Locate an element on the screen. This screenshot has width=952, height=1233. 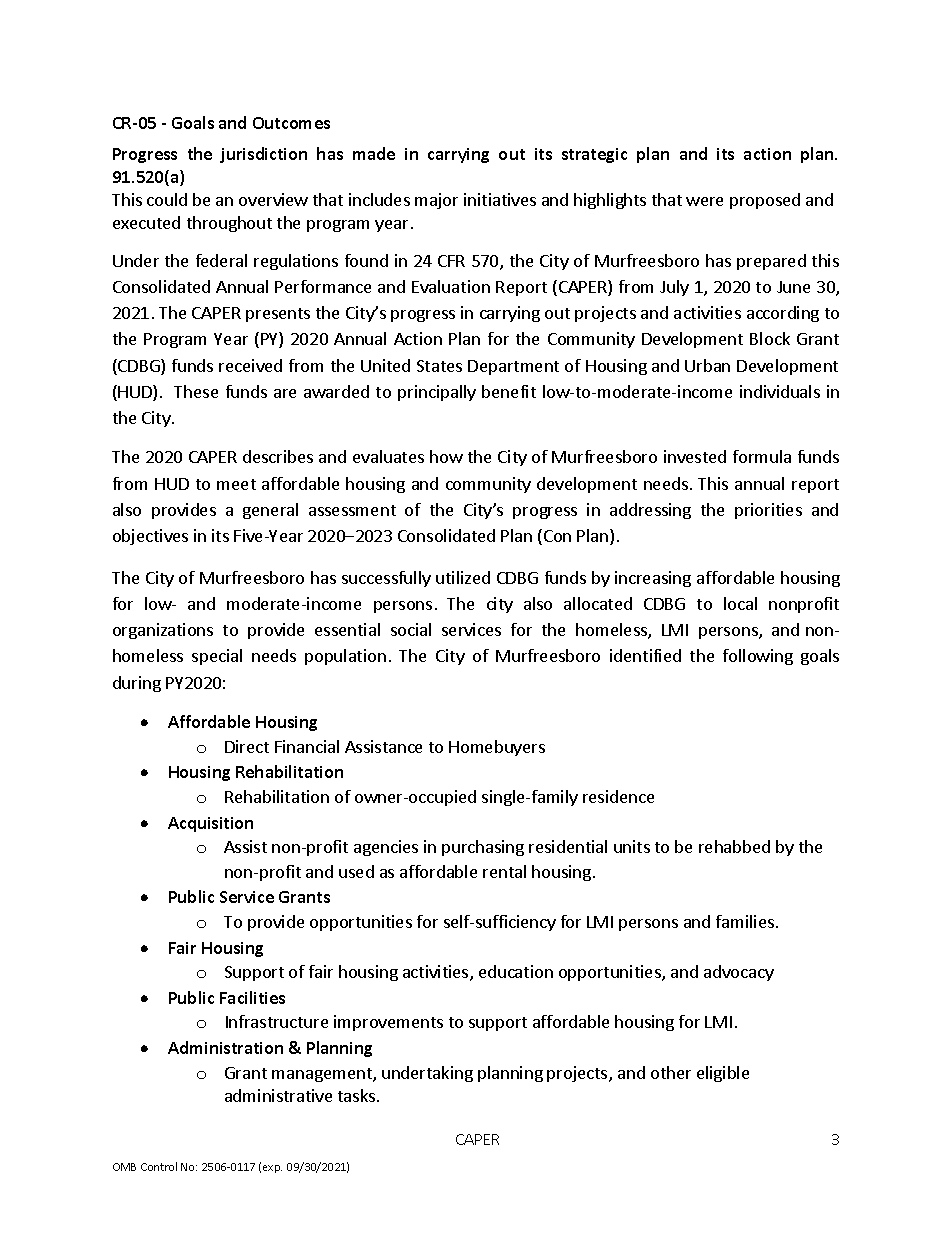
jurisdiction is located at coordinates (263, 155).
